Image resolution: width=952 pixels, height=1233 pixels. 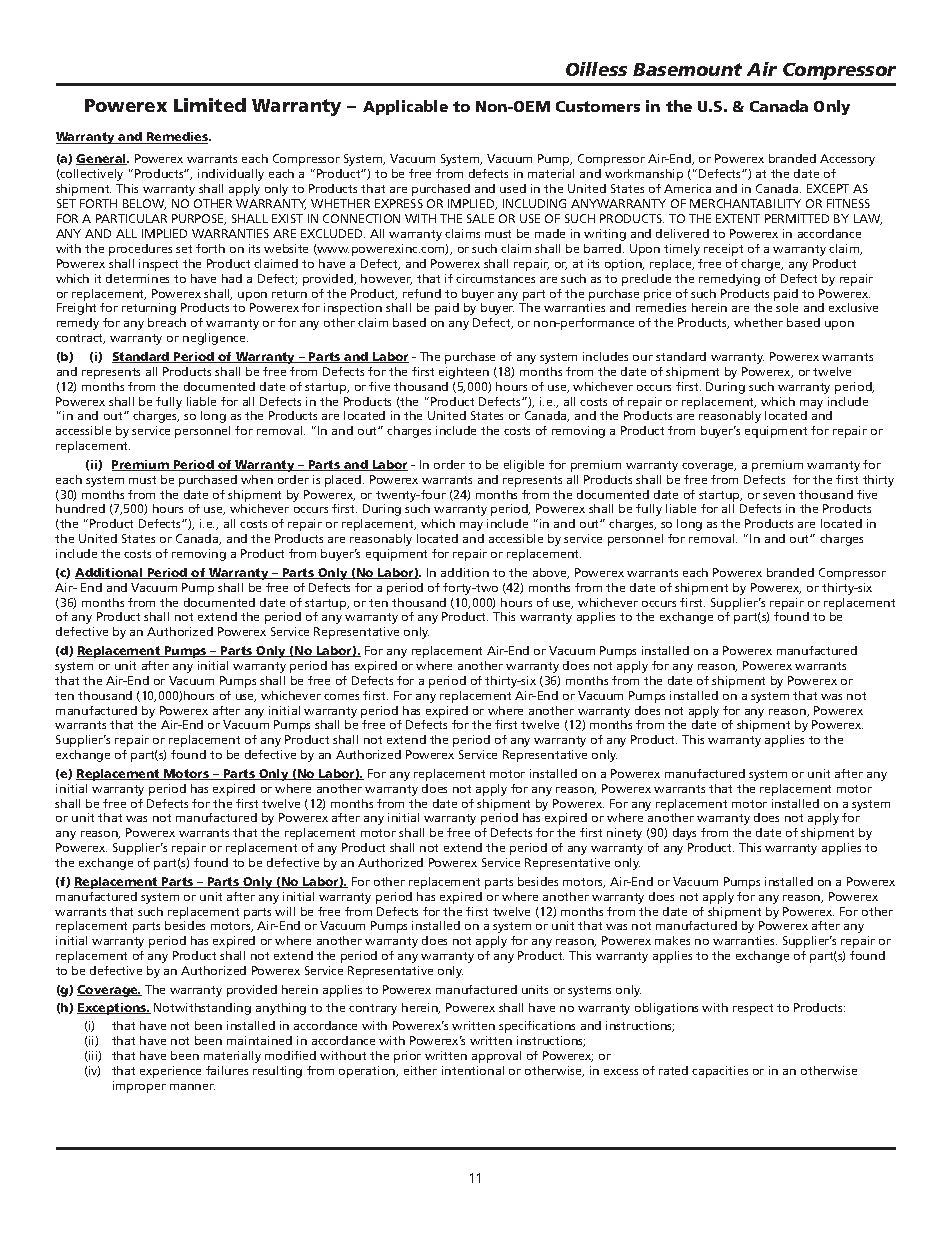 I want to click on Applicable, so click(x=405, y=107).
